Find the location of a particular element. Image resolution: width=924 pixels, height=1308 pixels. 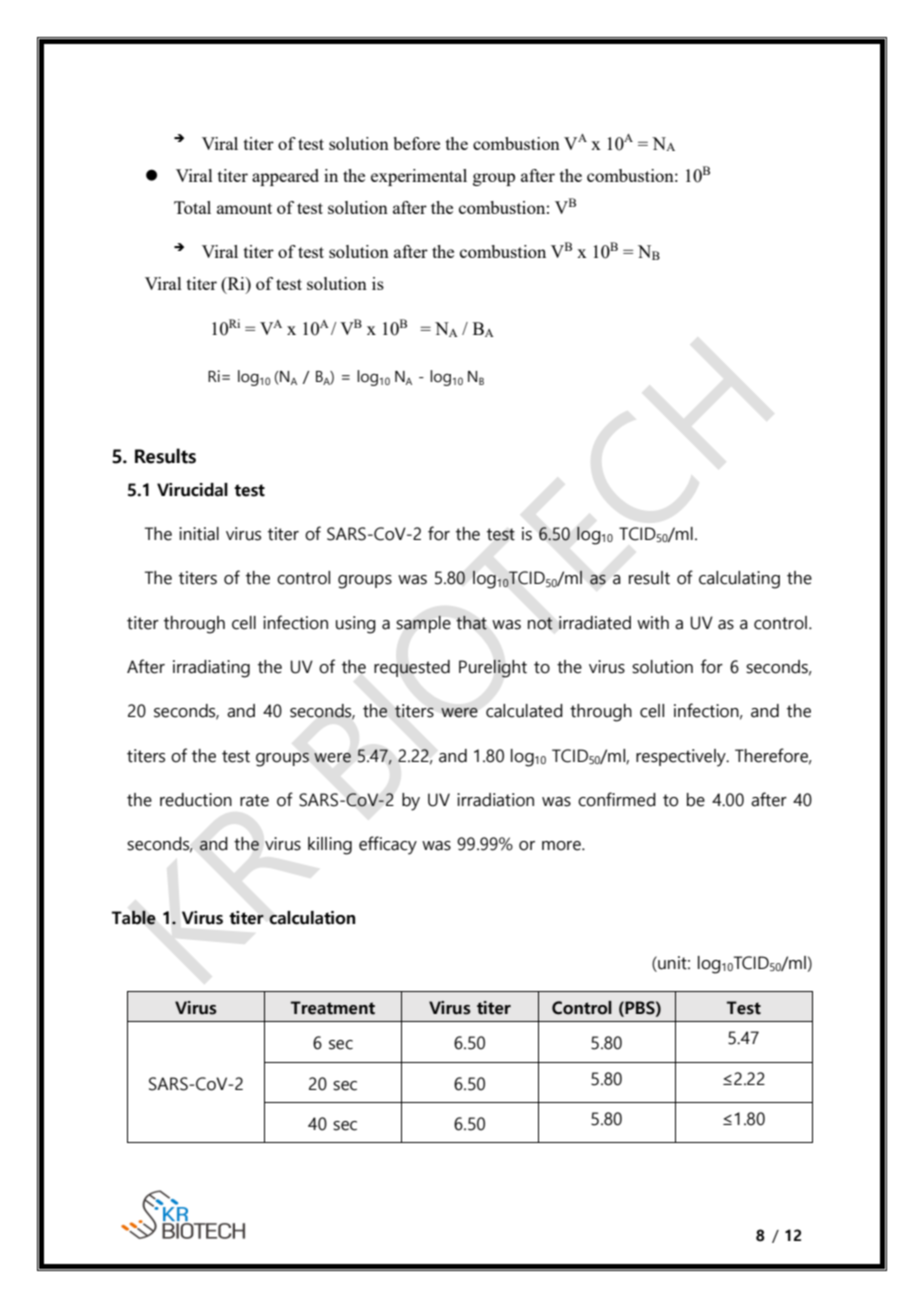

before is located at coordinates (416, 143).
